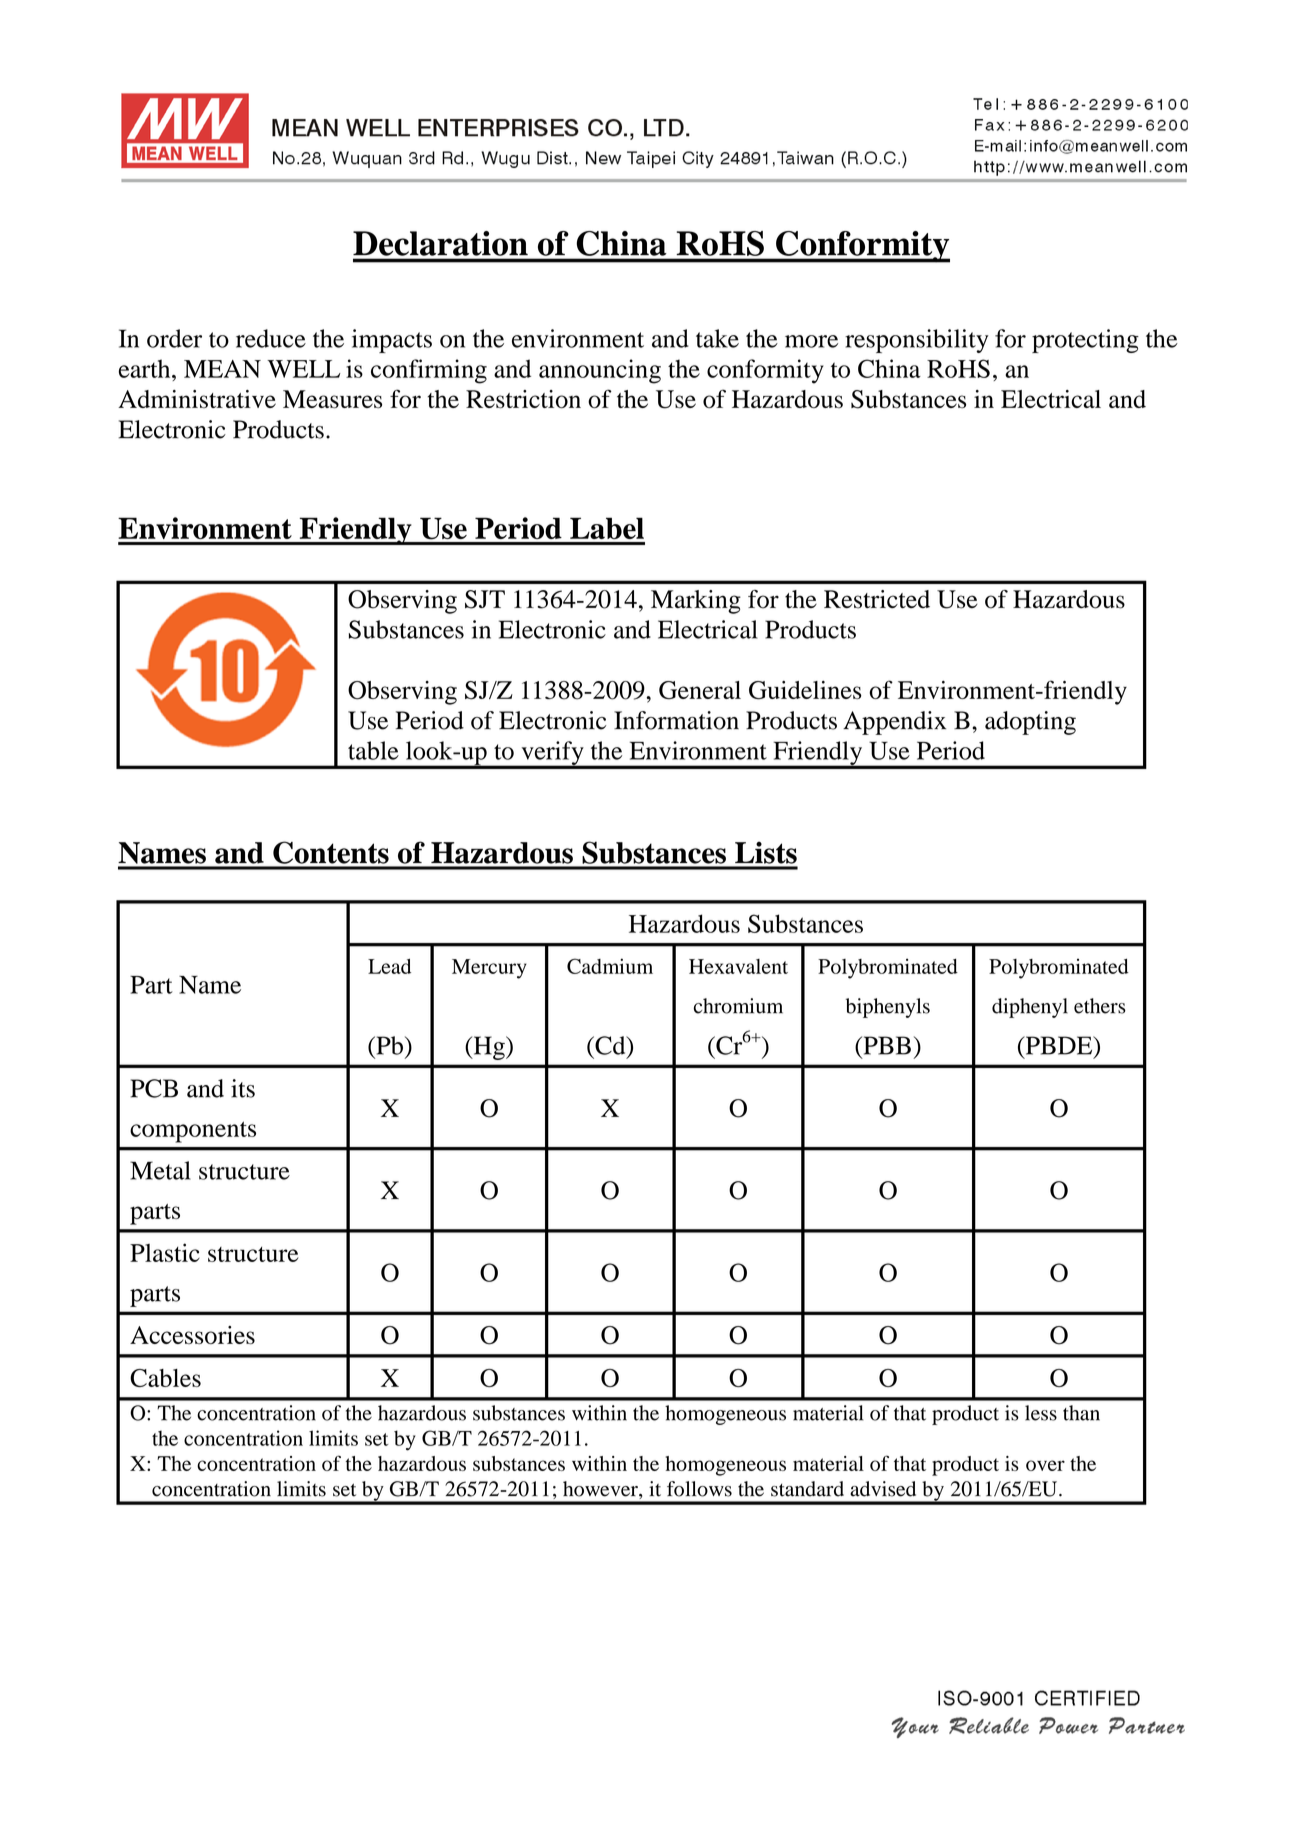 This screenshot has height=1847, width=1306. What do you see at coordinates (1030, 1008) in the screenshot?
I see `diphenyl` at bounding box center [1030, 1008].
